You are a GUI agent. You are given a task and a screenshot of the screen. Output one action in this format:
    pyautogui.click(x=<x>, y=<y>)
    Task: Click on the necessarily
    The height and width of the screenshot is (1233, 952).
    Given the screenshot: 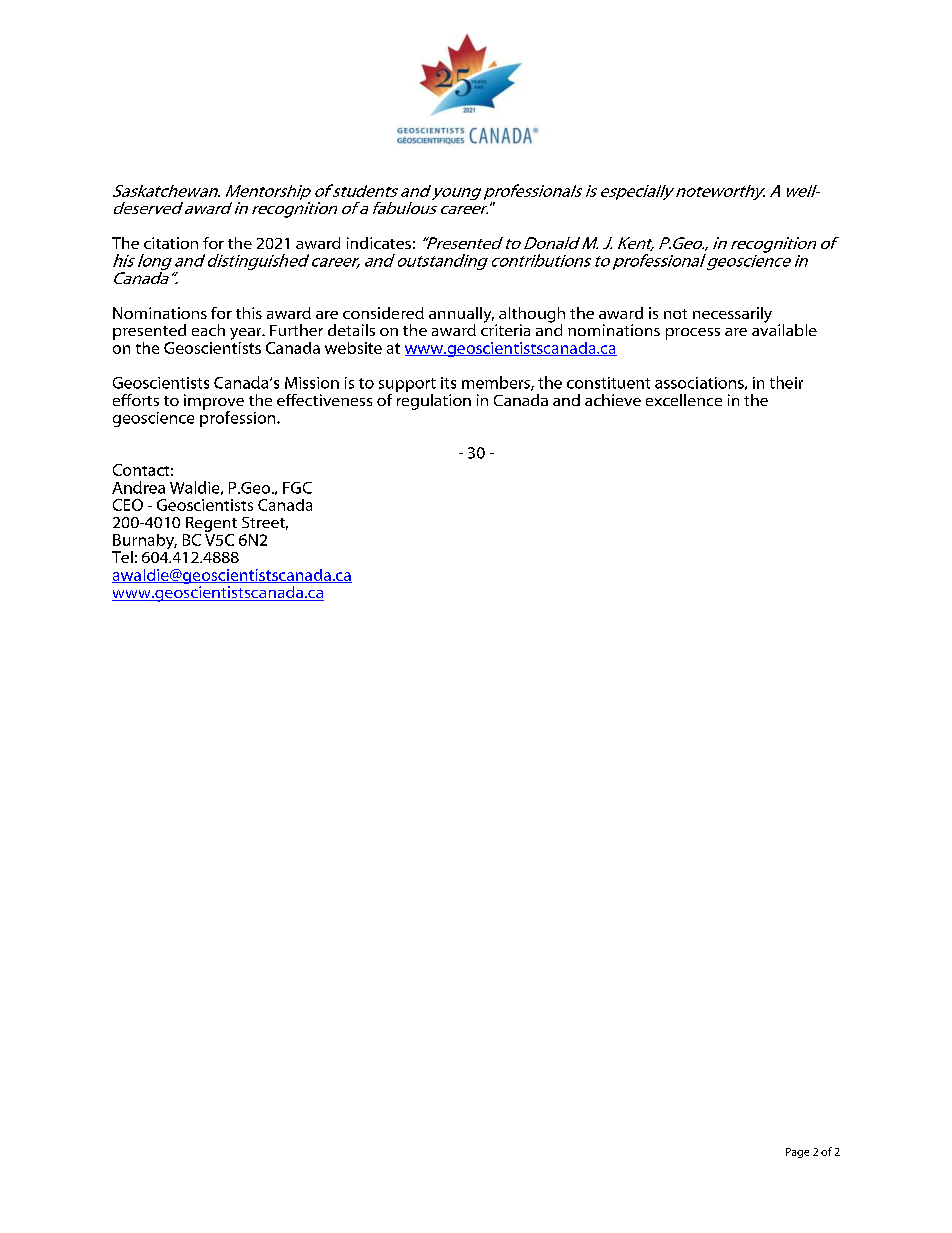 What is the action you would take?
    pyautogui.click(x=732, y=315)
